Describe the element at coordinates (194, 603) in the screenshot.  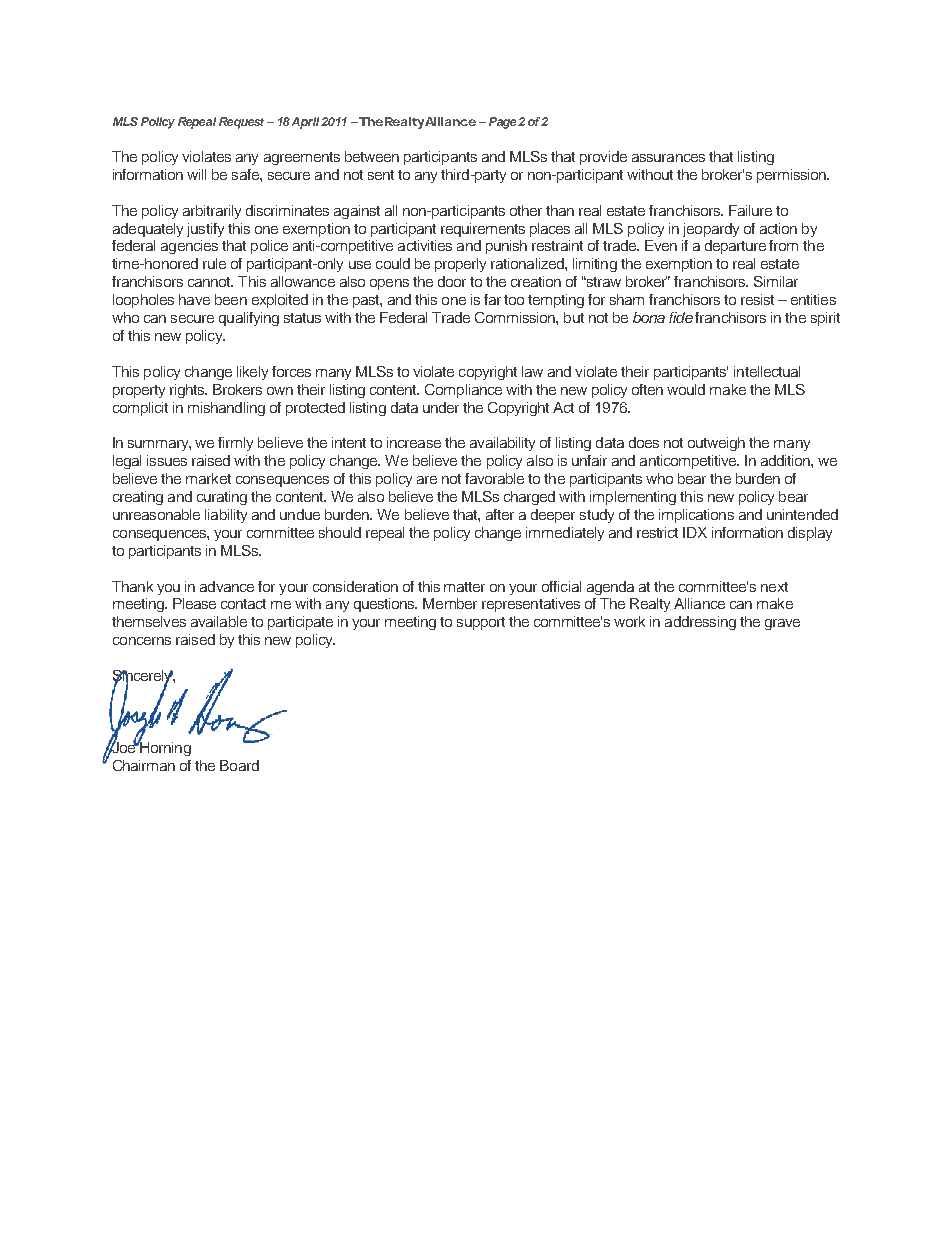
I see `Please` at that location.
